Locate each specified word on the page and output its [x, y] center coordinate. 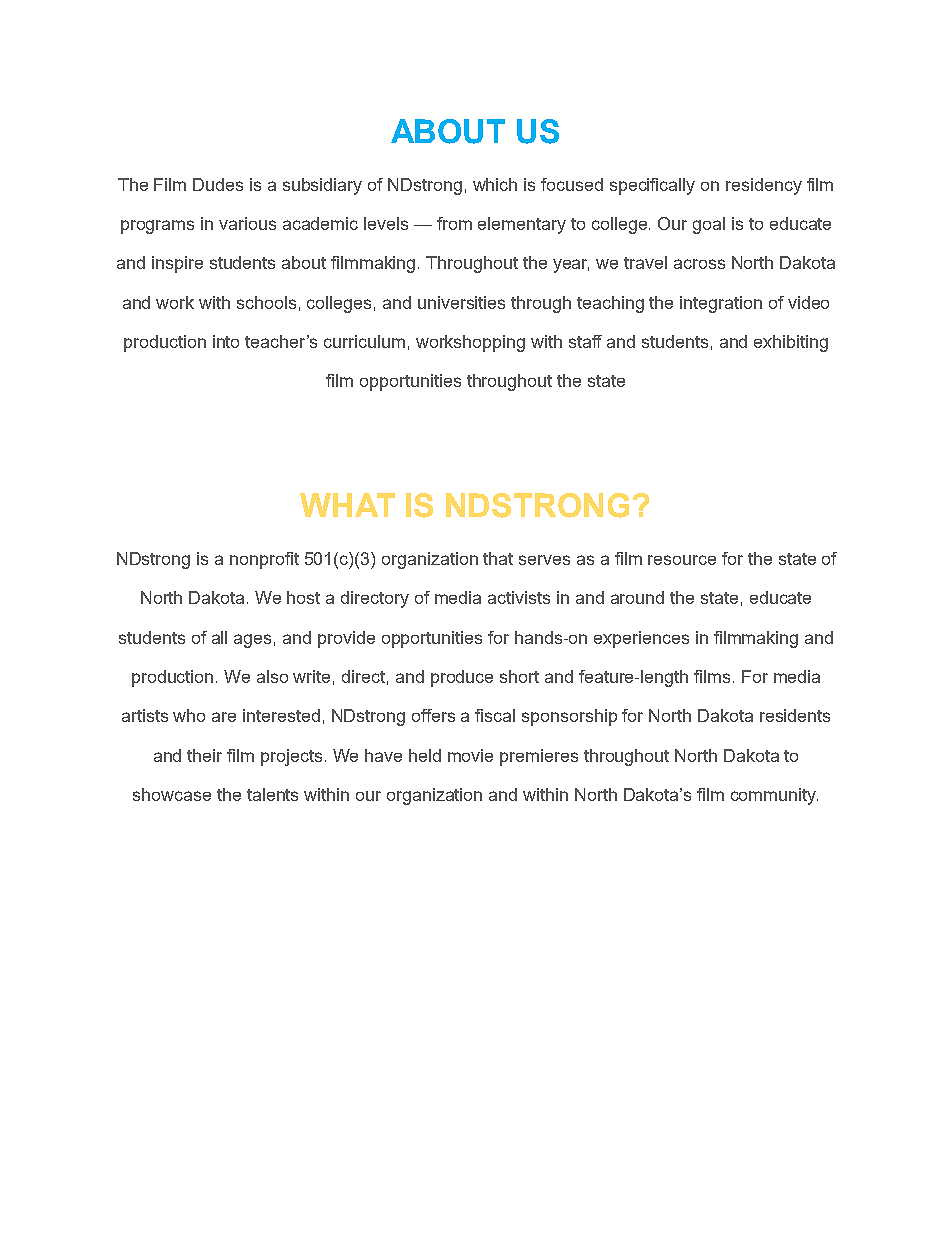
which [495, 184]
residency [764, 186]
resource [682, 560]
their [204, 755]
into [226, 341]
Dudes [218, 184]
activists [519, 597]
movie [470, 755]
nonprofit [264, 560]
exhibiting [791, 343]
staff [585, 341]
